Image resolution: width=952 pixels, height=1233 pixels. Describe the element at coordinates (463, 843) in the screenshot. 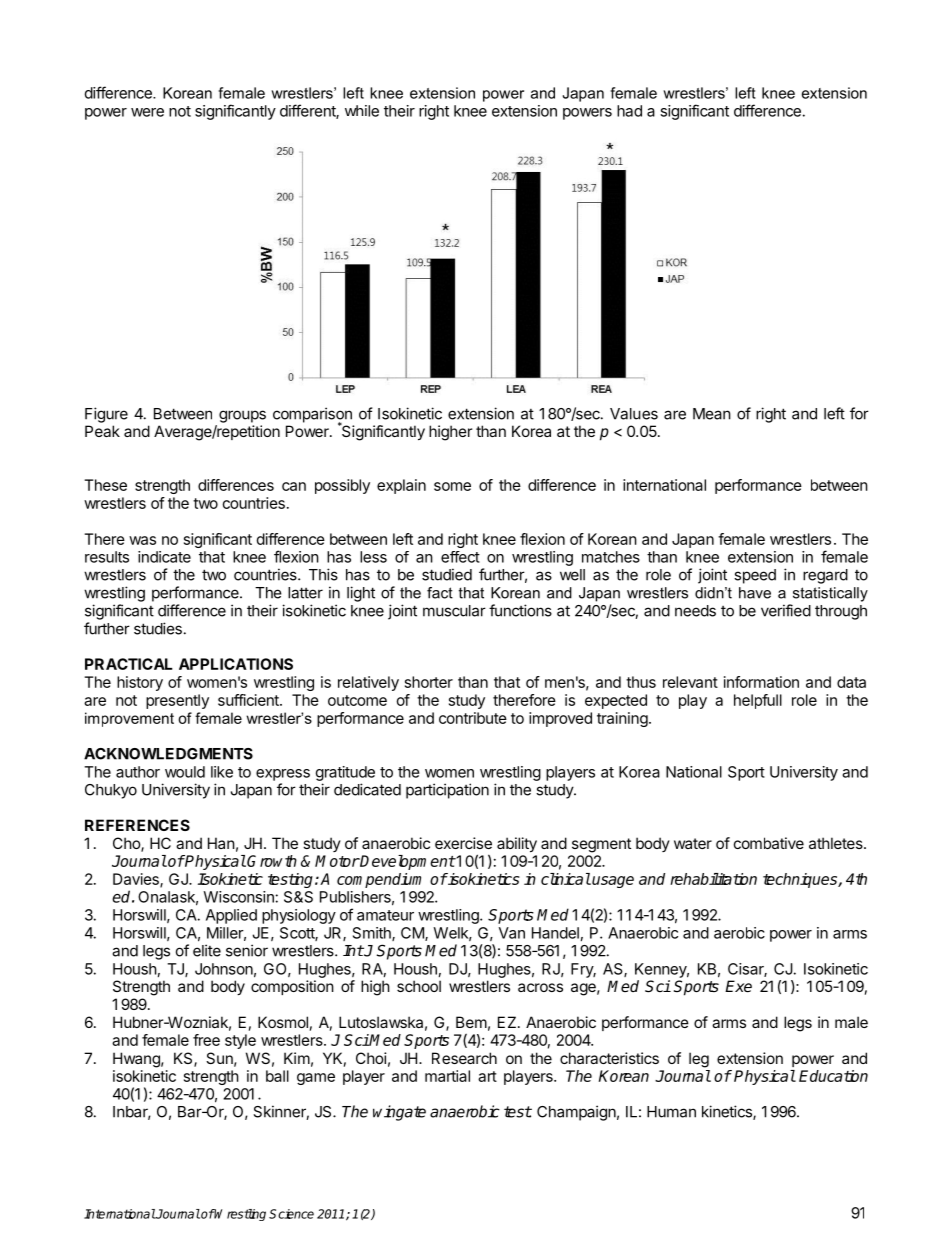

I see `exercise` at that location.
